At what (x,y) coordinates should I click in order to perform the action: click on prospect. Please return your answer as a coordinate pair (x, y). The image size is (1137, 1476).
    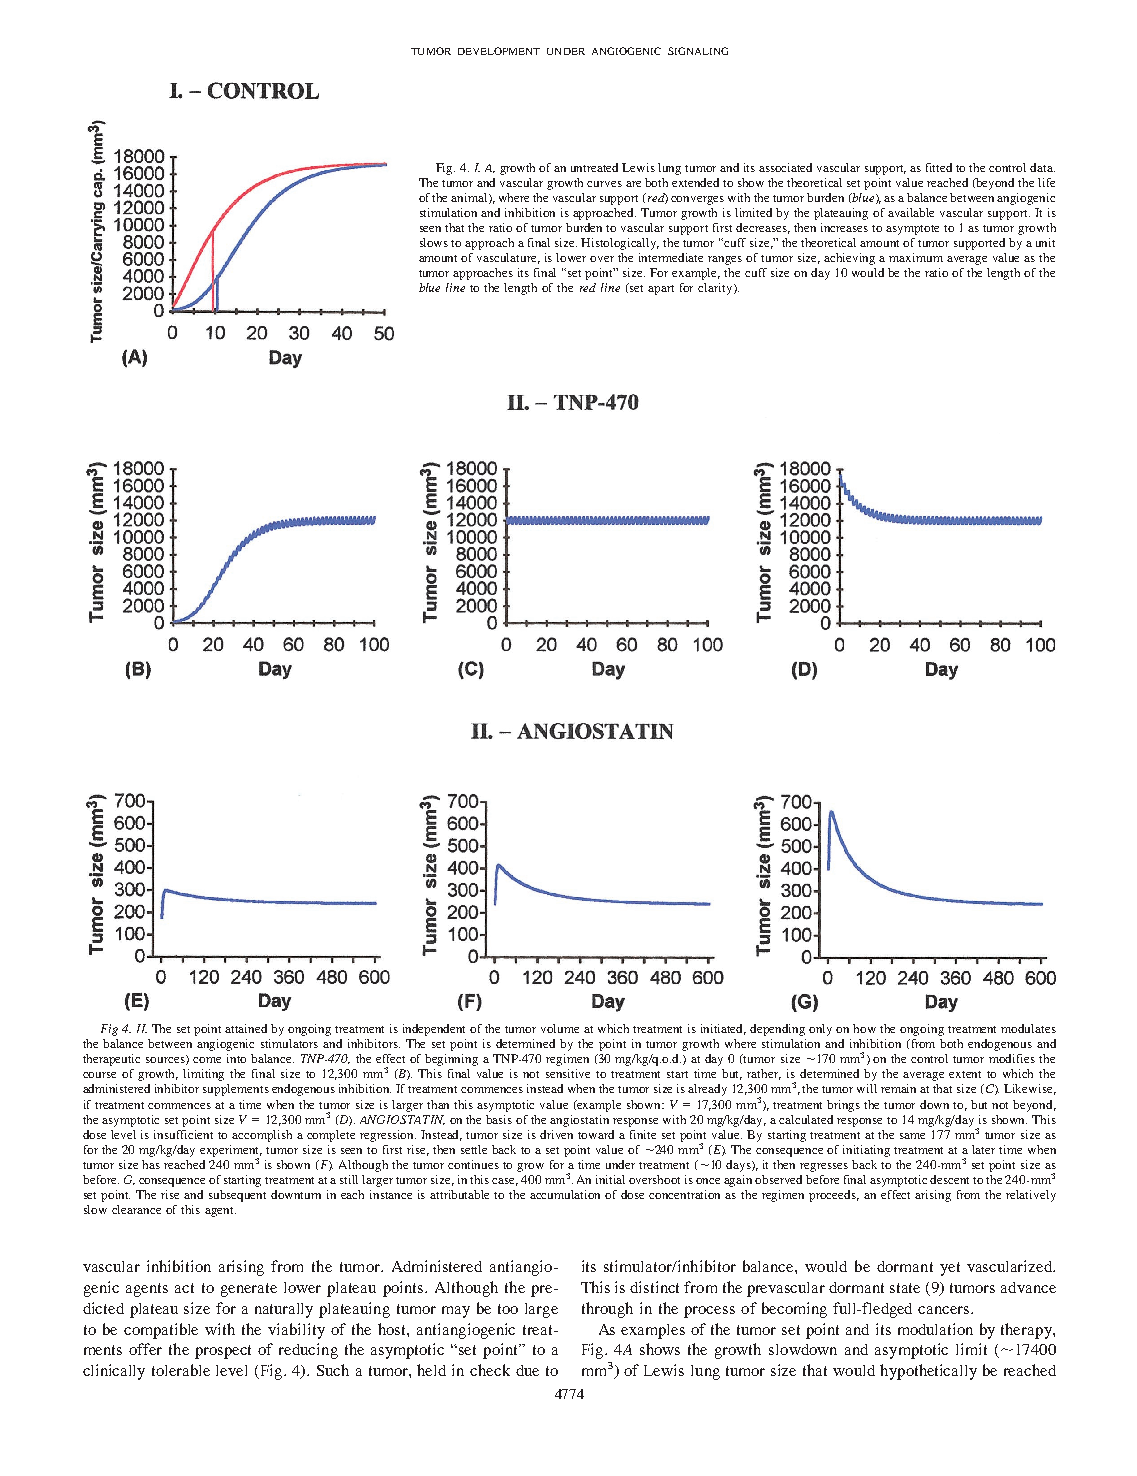
    Looking at the image, I should click on (223, 1352).
